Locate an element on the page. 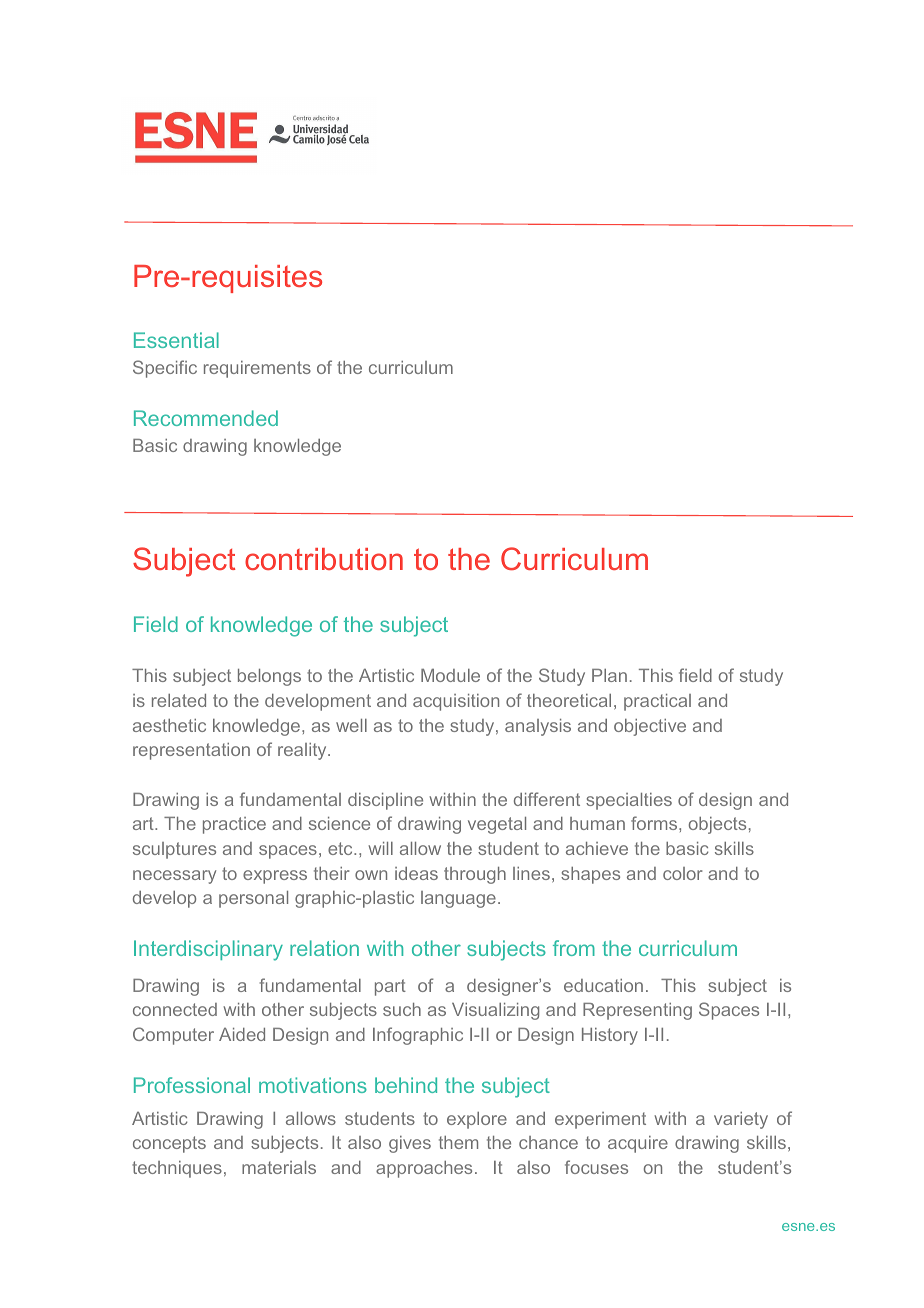 The image size is (924, 1308). personal is located at coordinates (253, 899).
